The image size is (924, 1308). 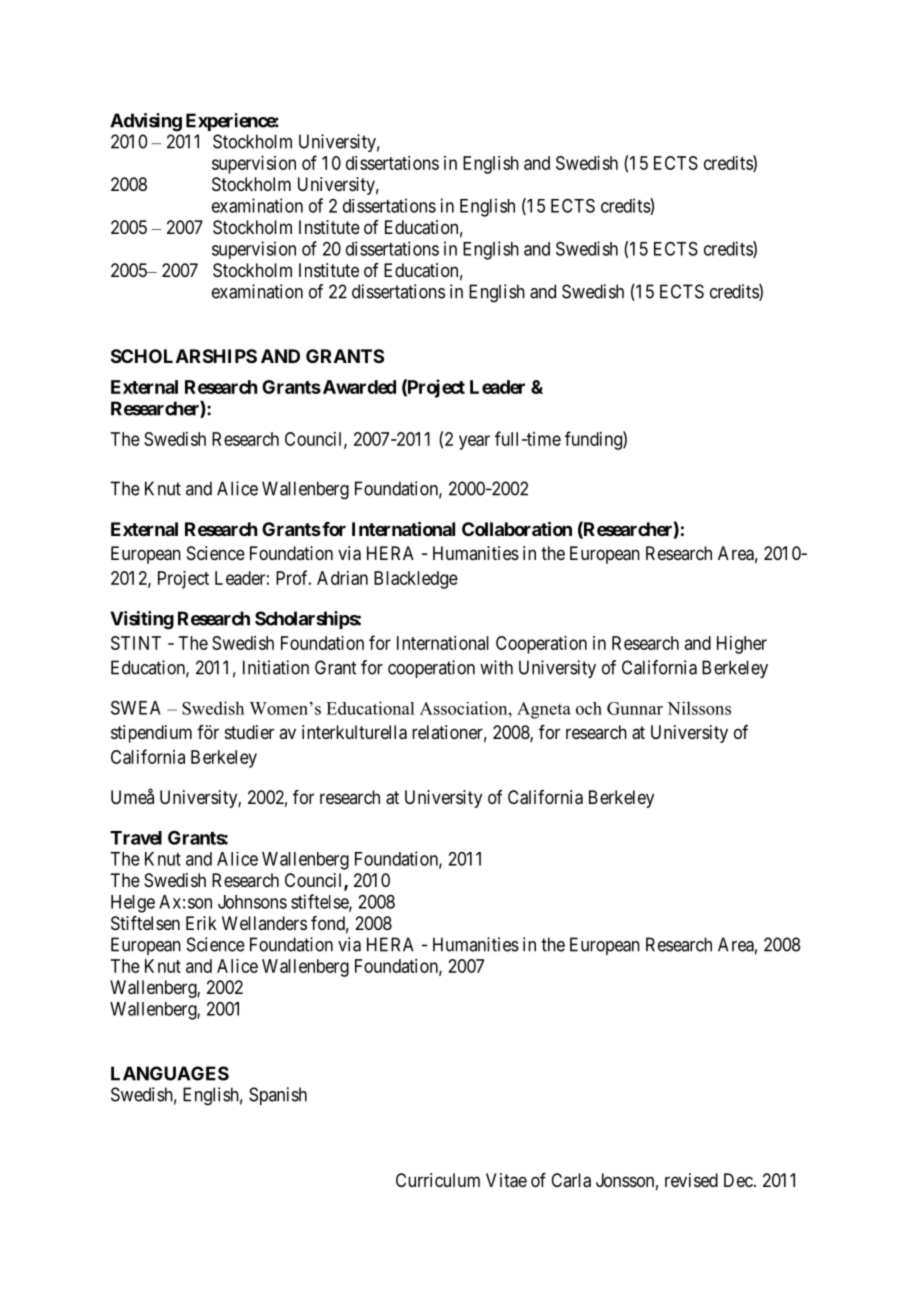 I want to click on Advising, so click(x=146, y=122).
